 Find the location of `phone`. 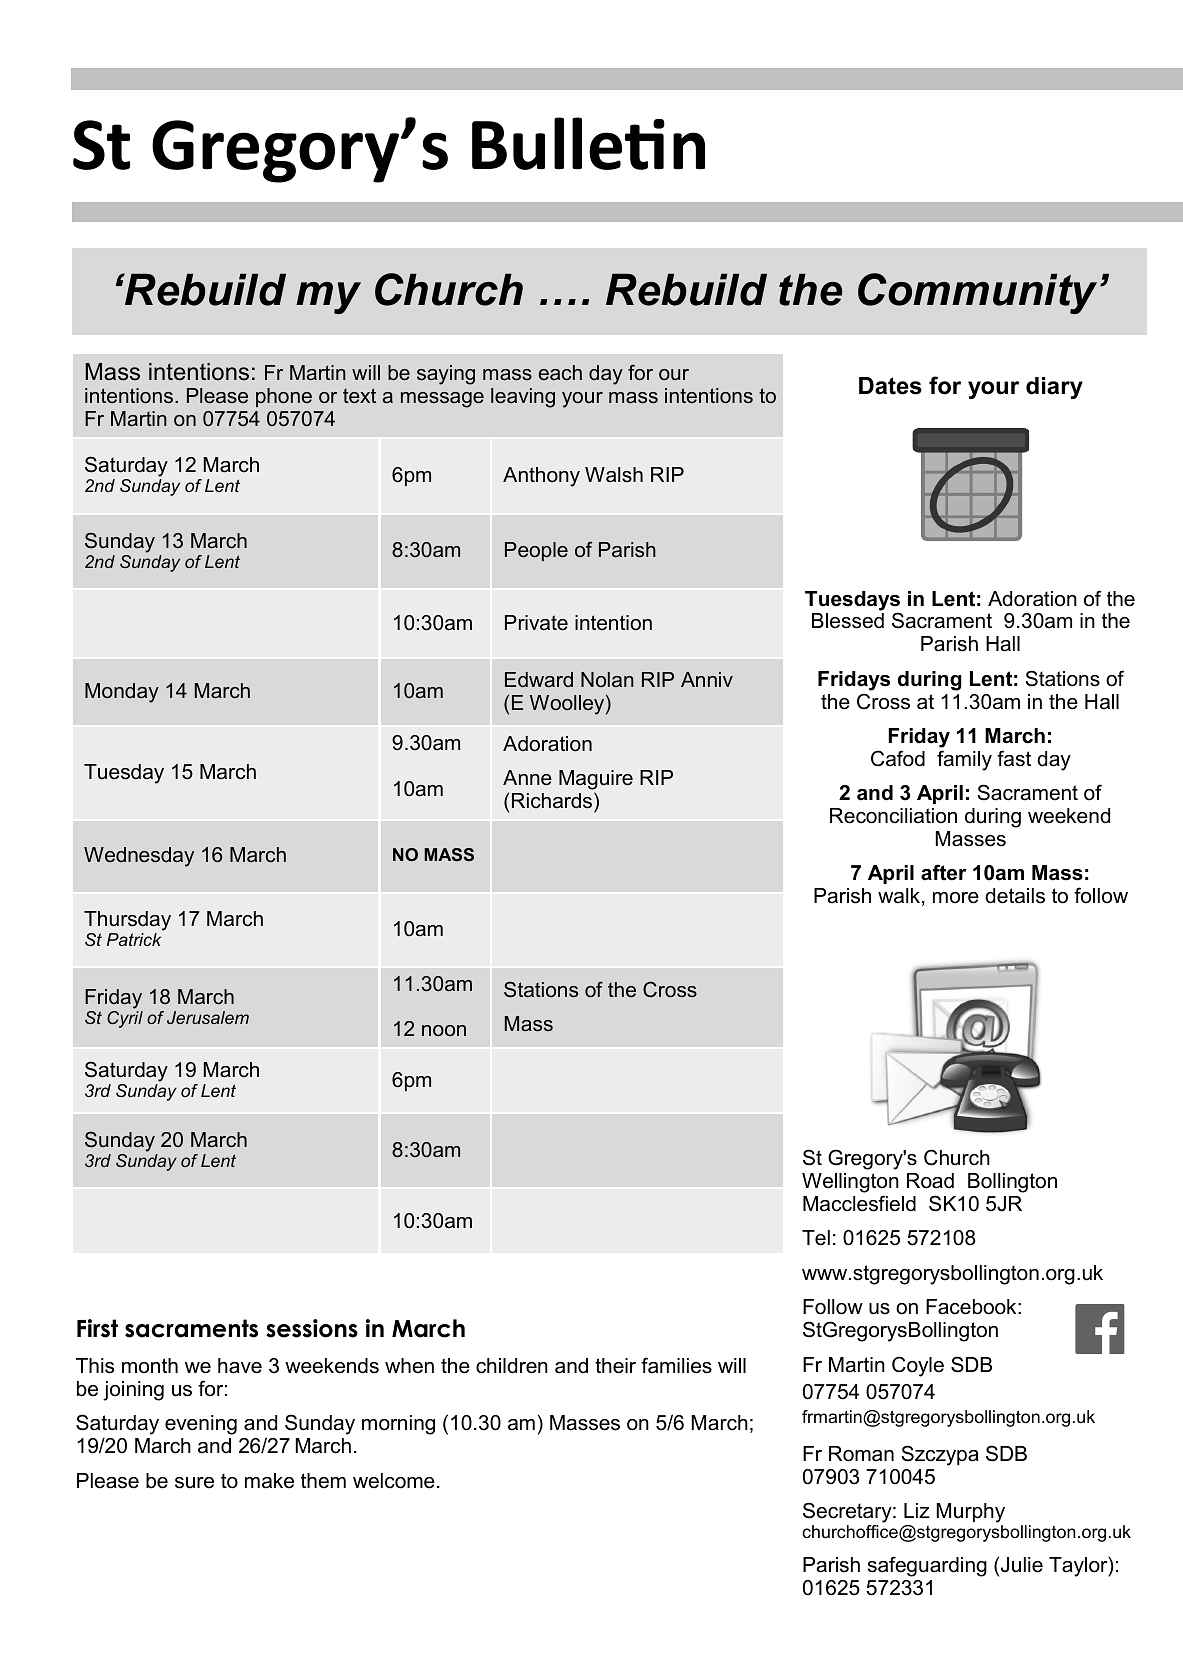

phone is located at coordinates (284, 397).
